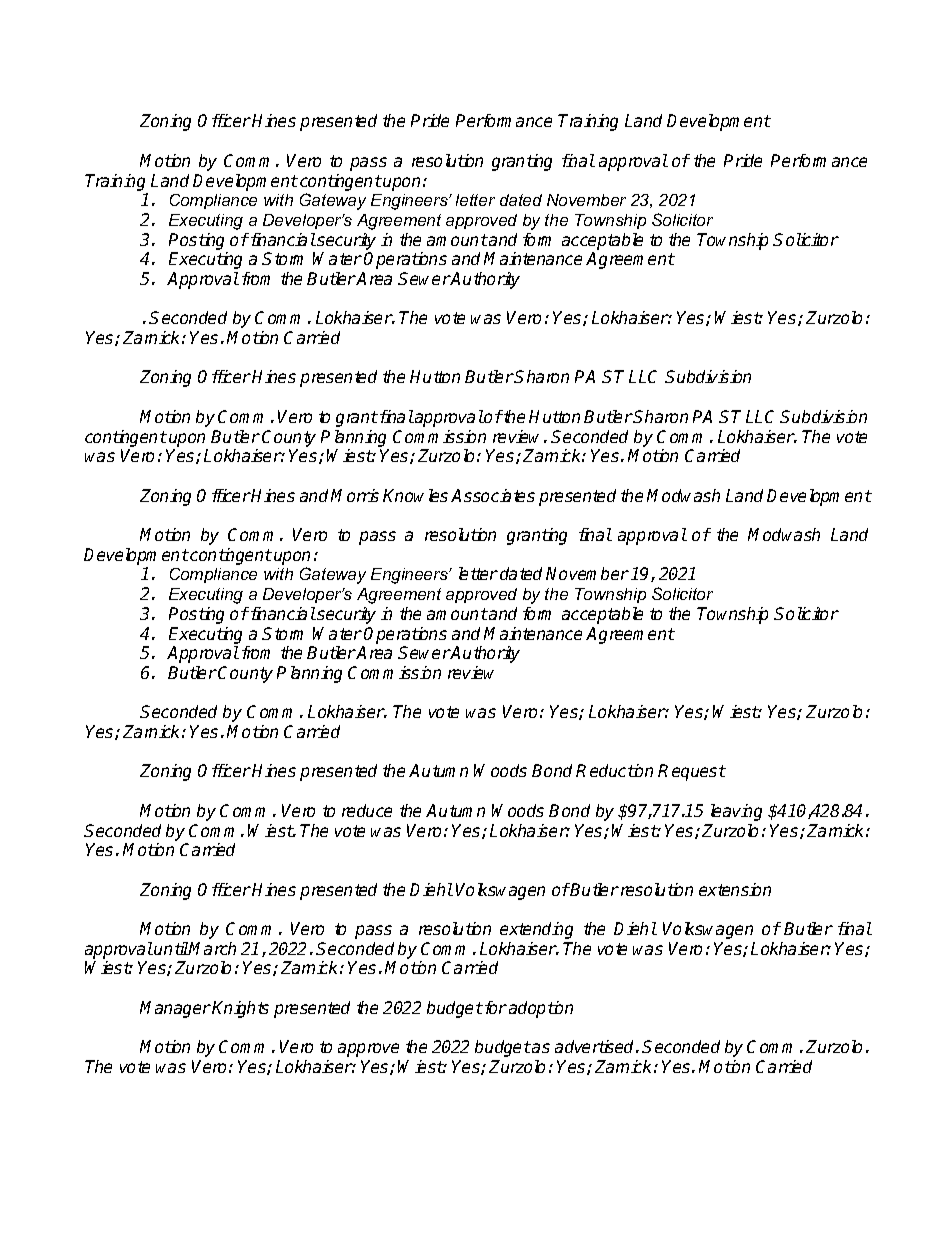 The width and height of the screenshot is (952, 1233). What do you see at coordinates (614, 770) in the screenshot?
I see `Reduction` at bounding box center [614, 770].
